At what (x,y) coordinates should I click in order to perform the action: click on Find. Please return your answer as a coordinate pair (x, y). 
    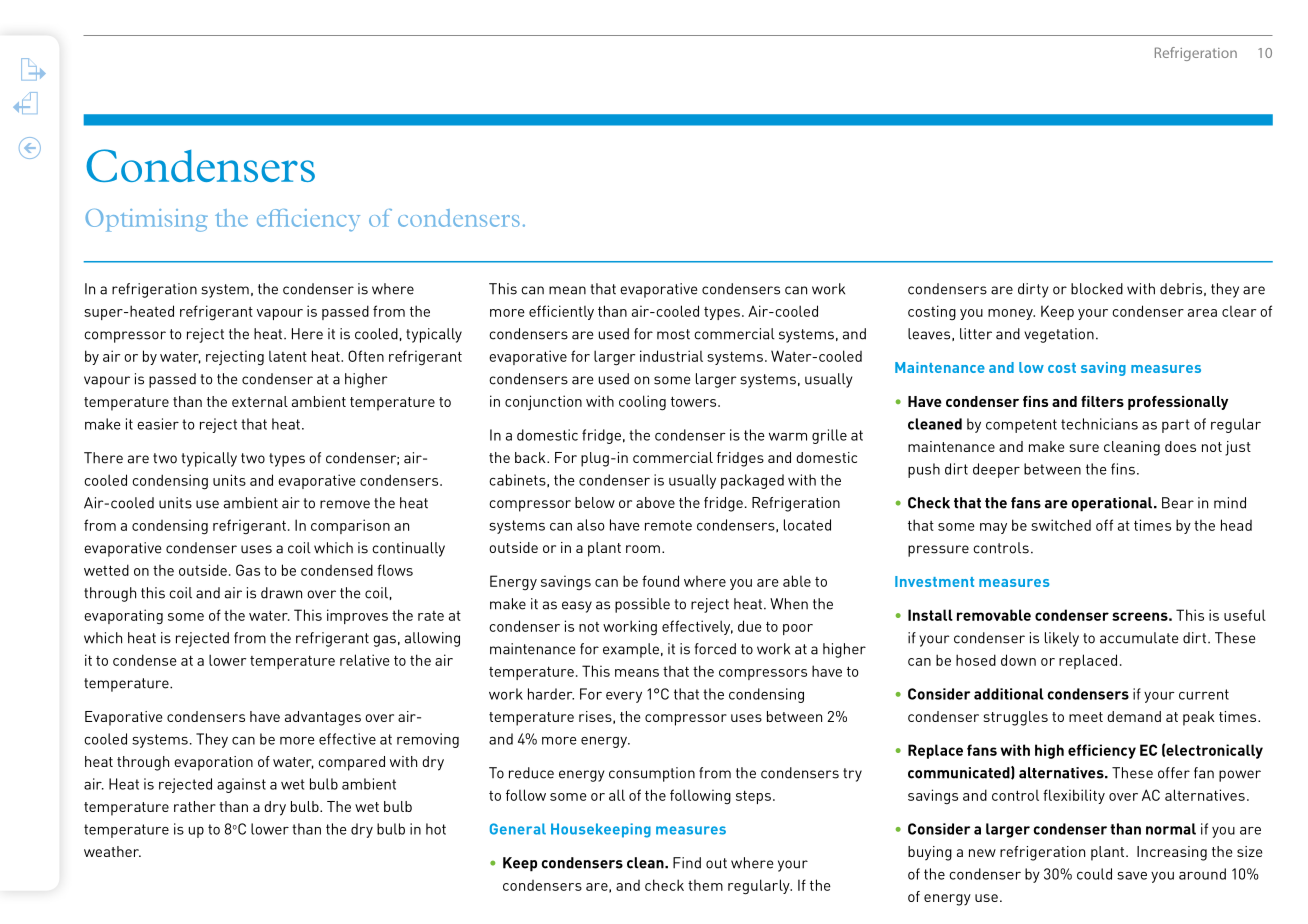
    Looking at the image, I should click on (687, 863).
